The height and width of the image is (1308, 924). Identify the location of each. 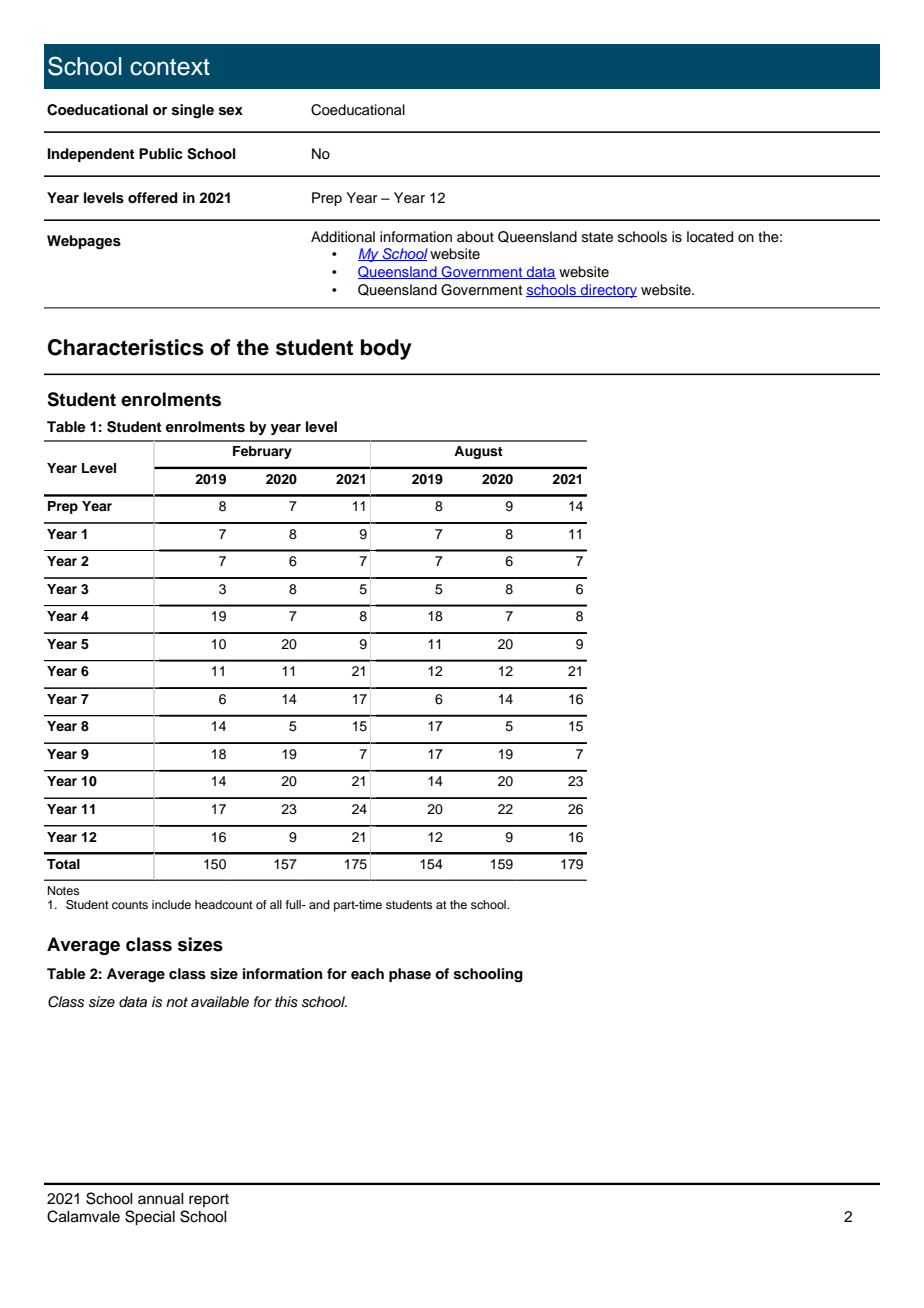
(367, 973).
